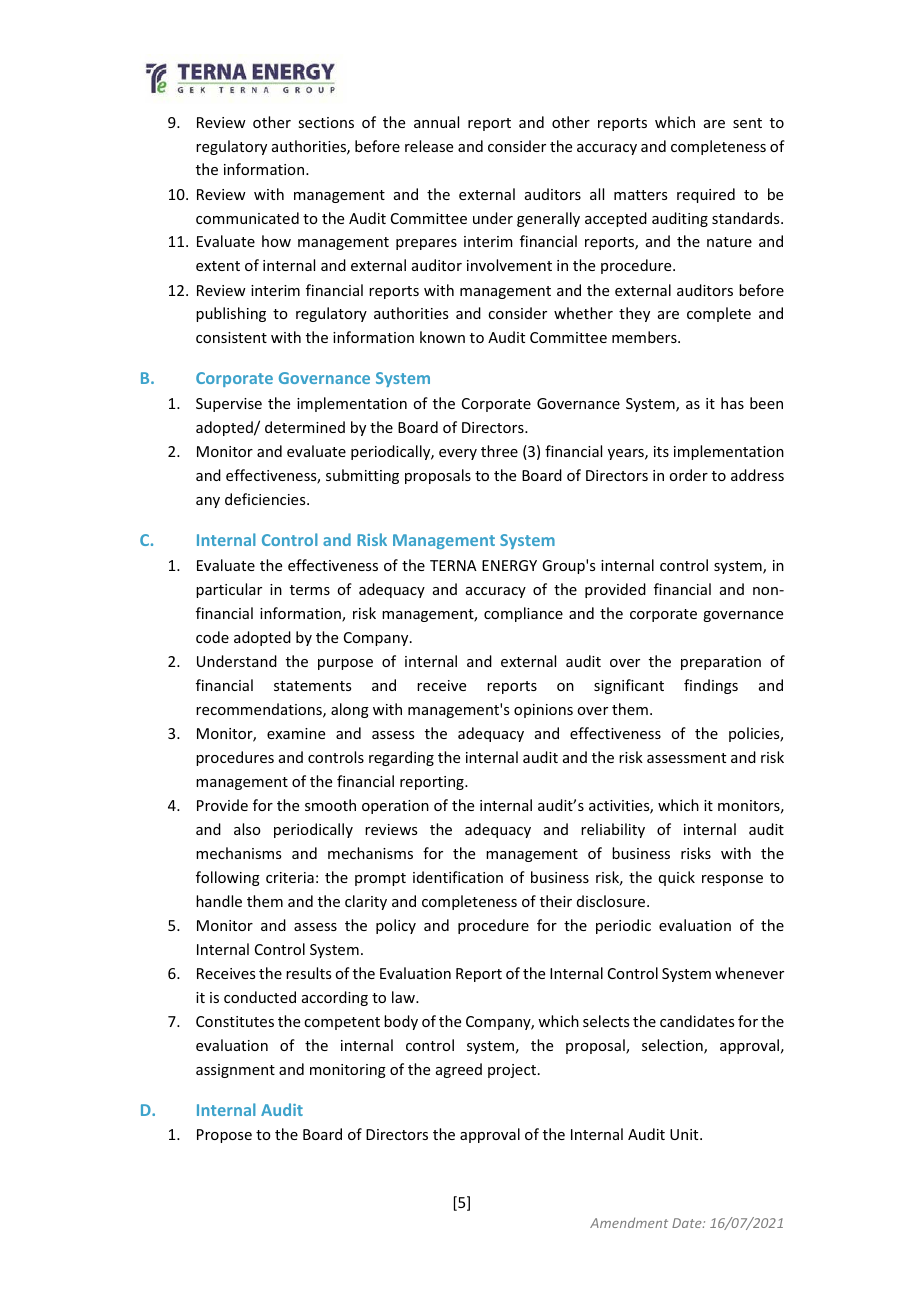  Describe the element at coordinates (224, 1136) in the screenshot. I see `Propose` at that location.
